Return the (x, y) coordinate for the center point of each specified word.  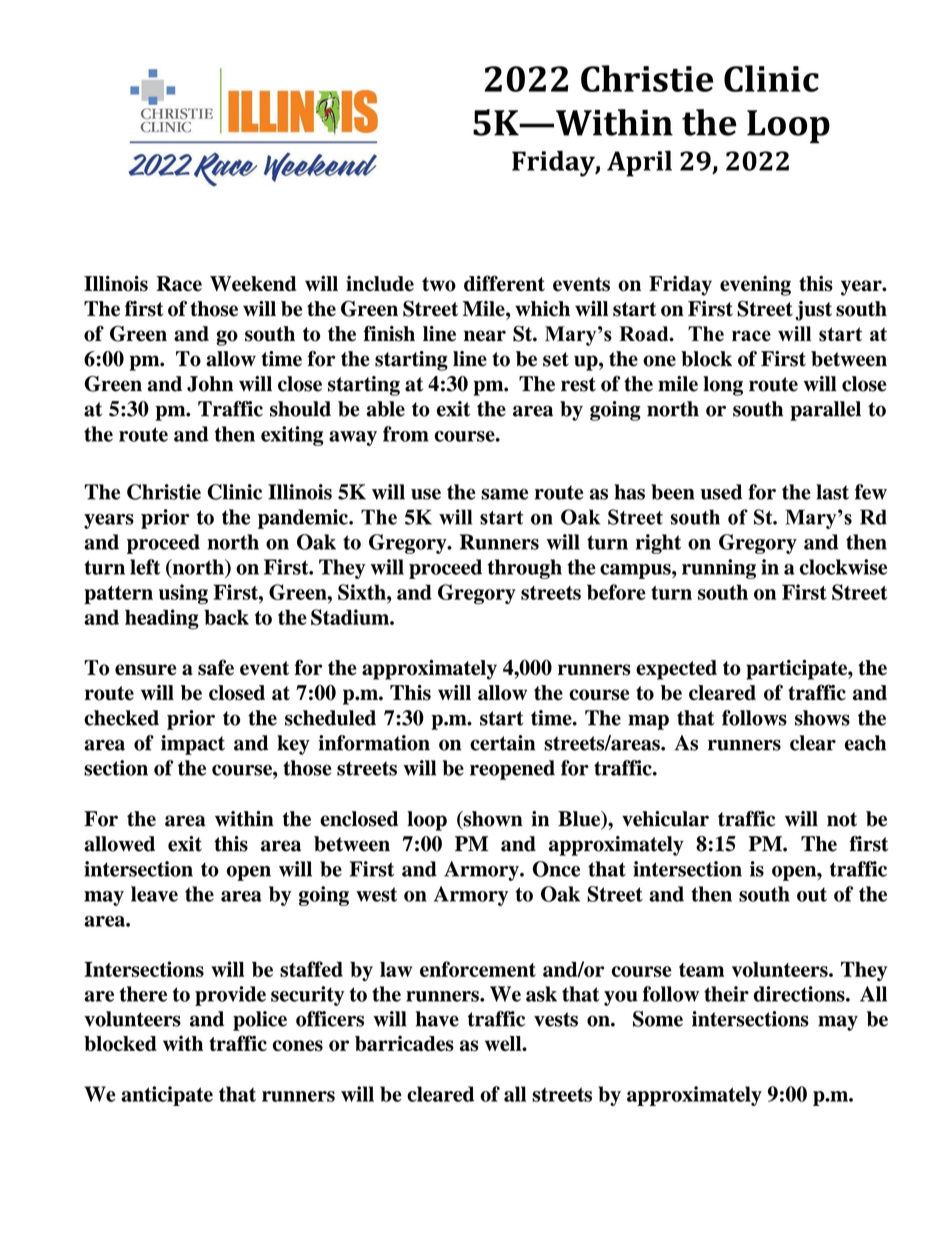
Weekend (253, 284)
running (719, 569)
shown (492, 820)
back (226, 617)
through (525, 569)
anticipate (167, 1096)
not (842, 819)
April (639, 163)
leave (154, 894)
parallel (825, 411)
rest (578, 384)
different (504, 283)
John (210, 384)
